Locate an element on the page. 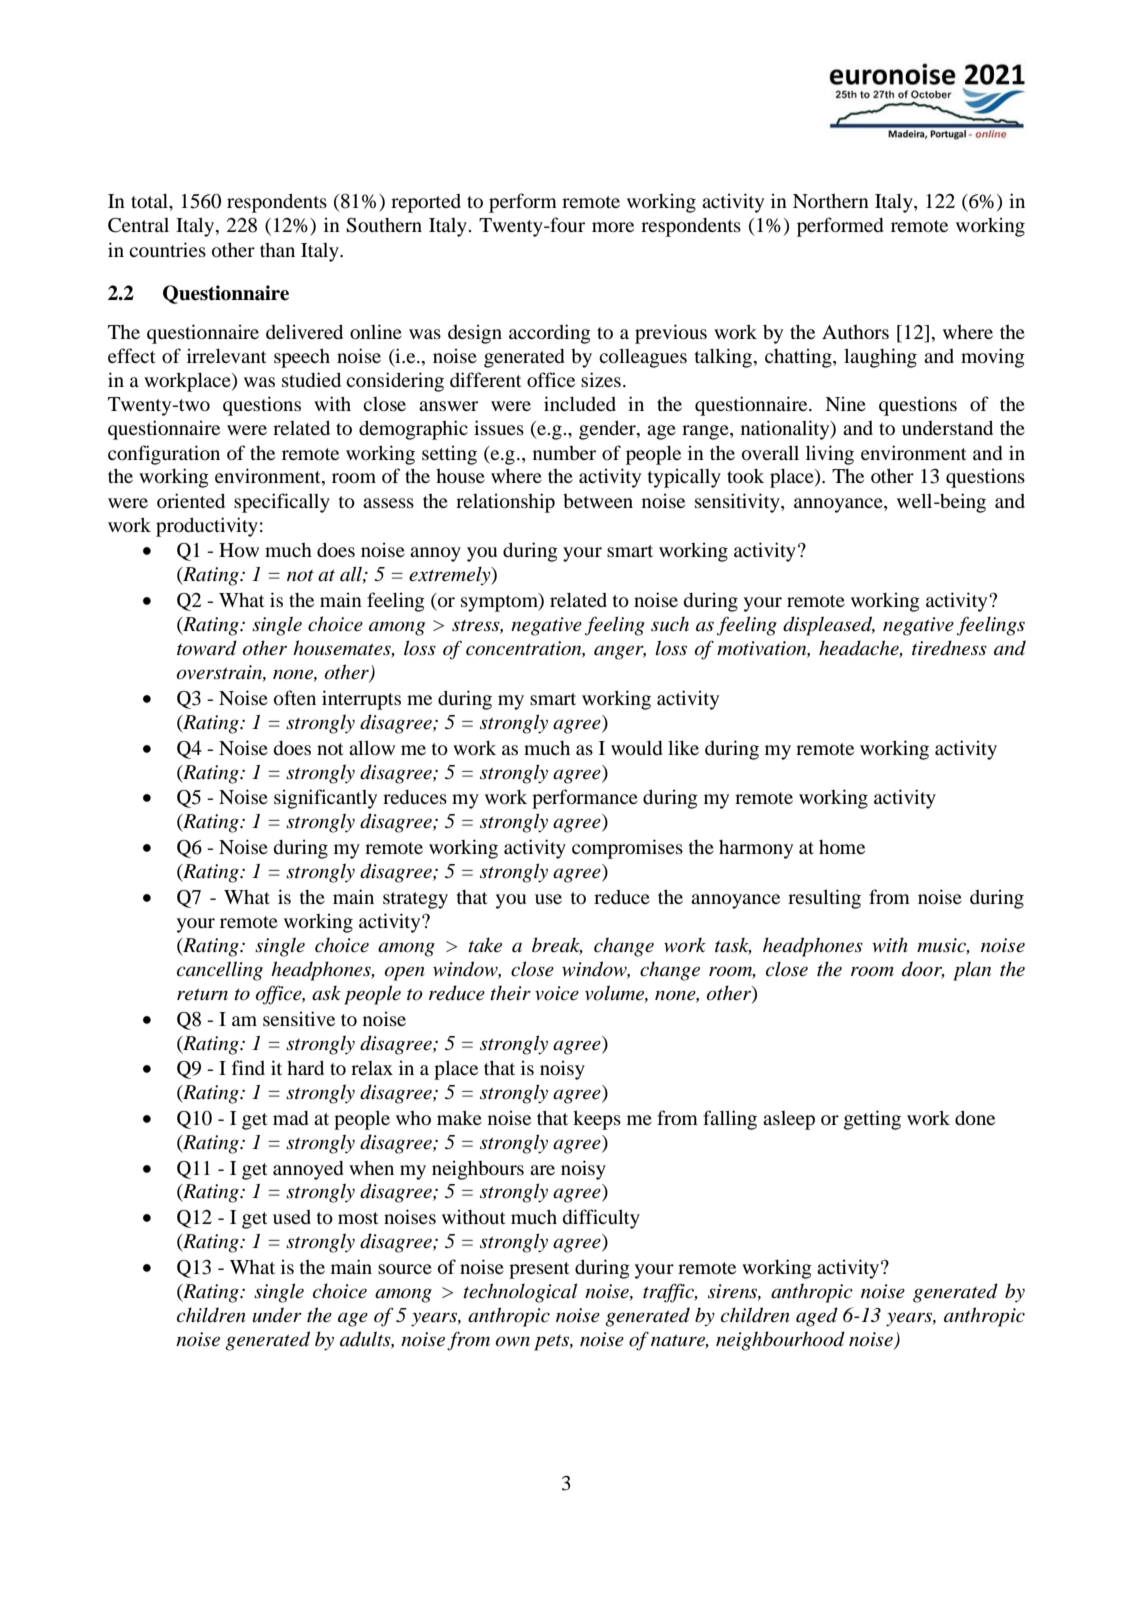  living is located at coordinates (830, 455).
